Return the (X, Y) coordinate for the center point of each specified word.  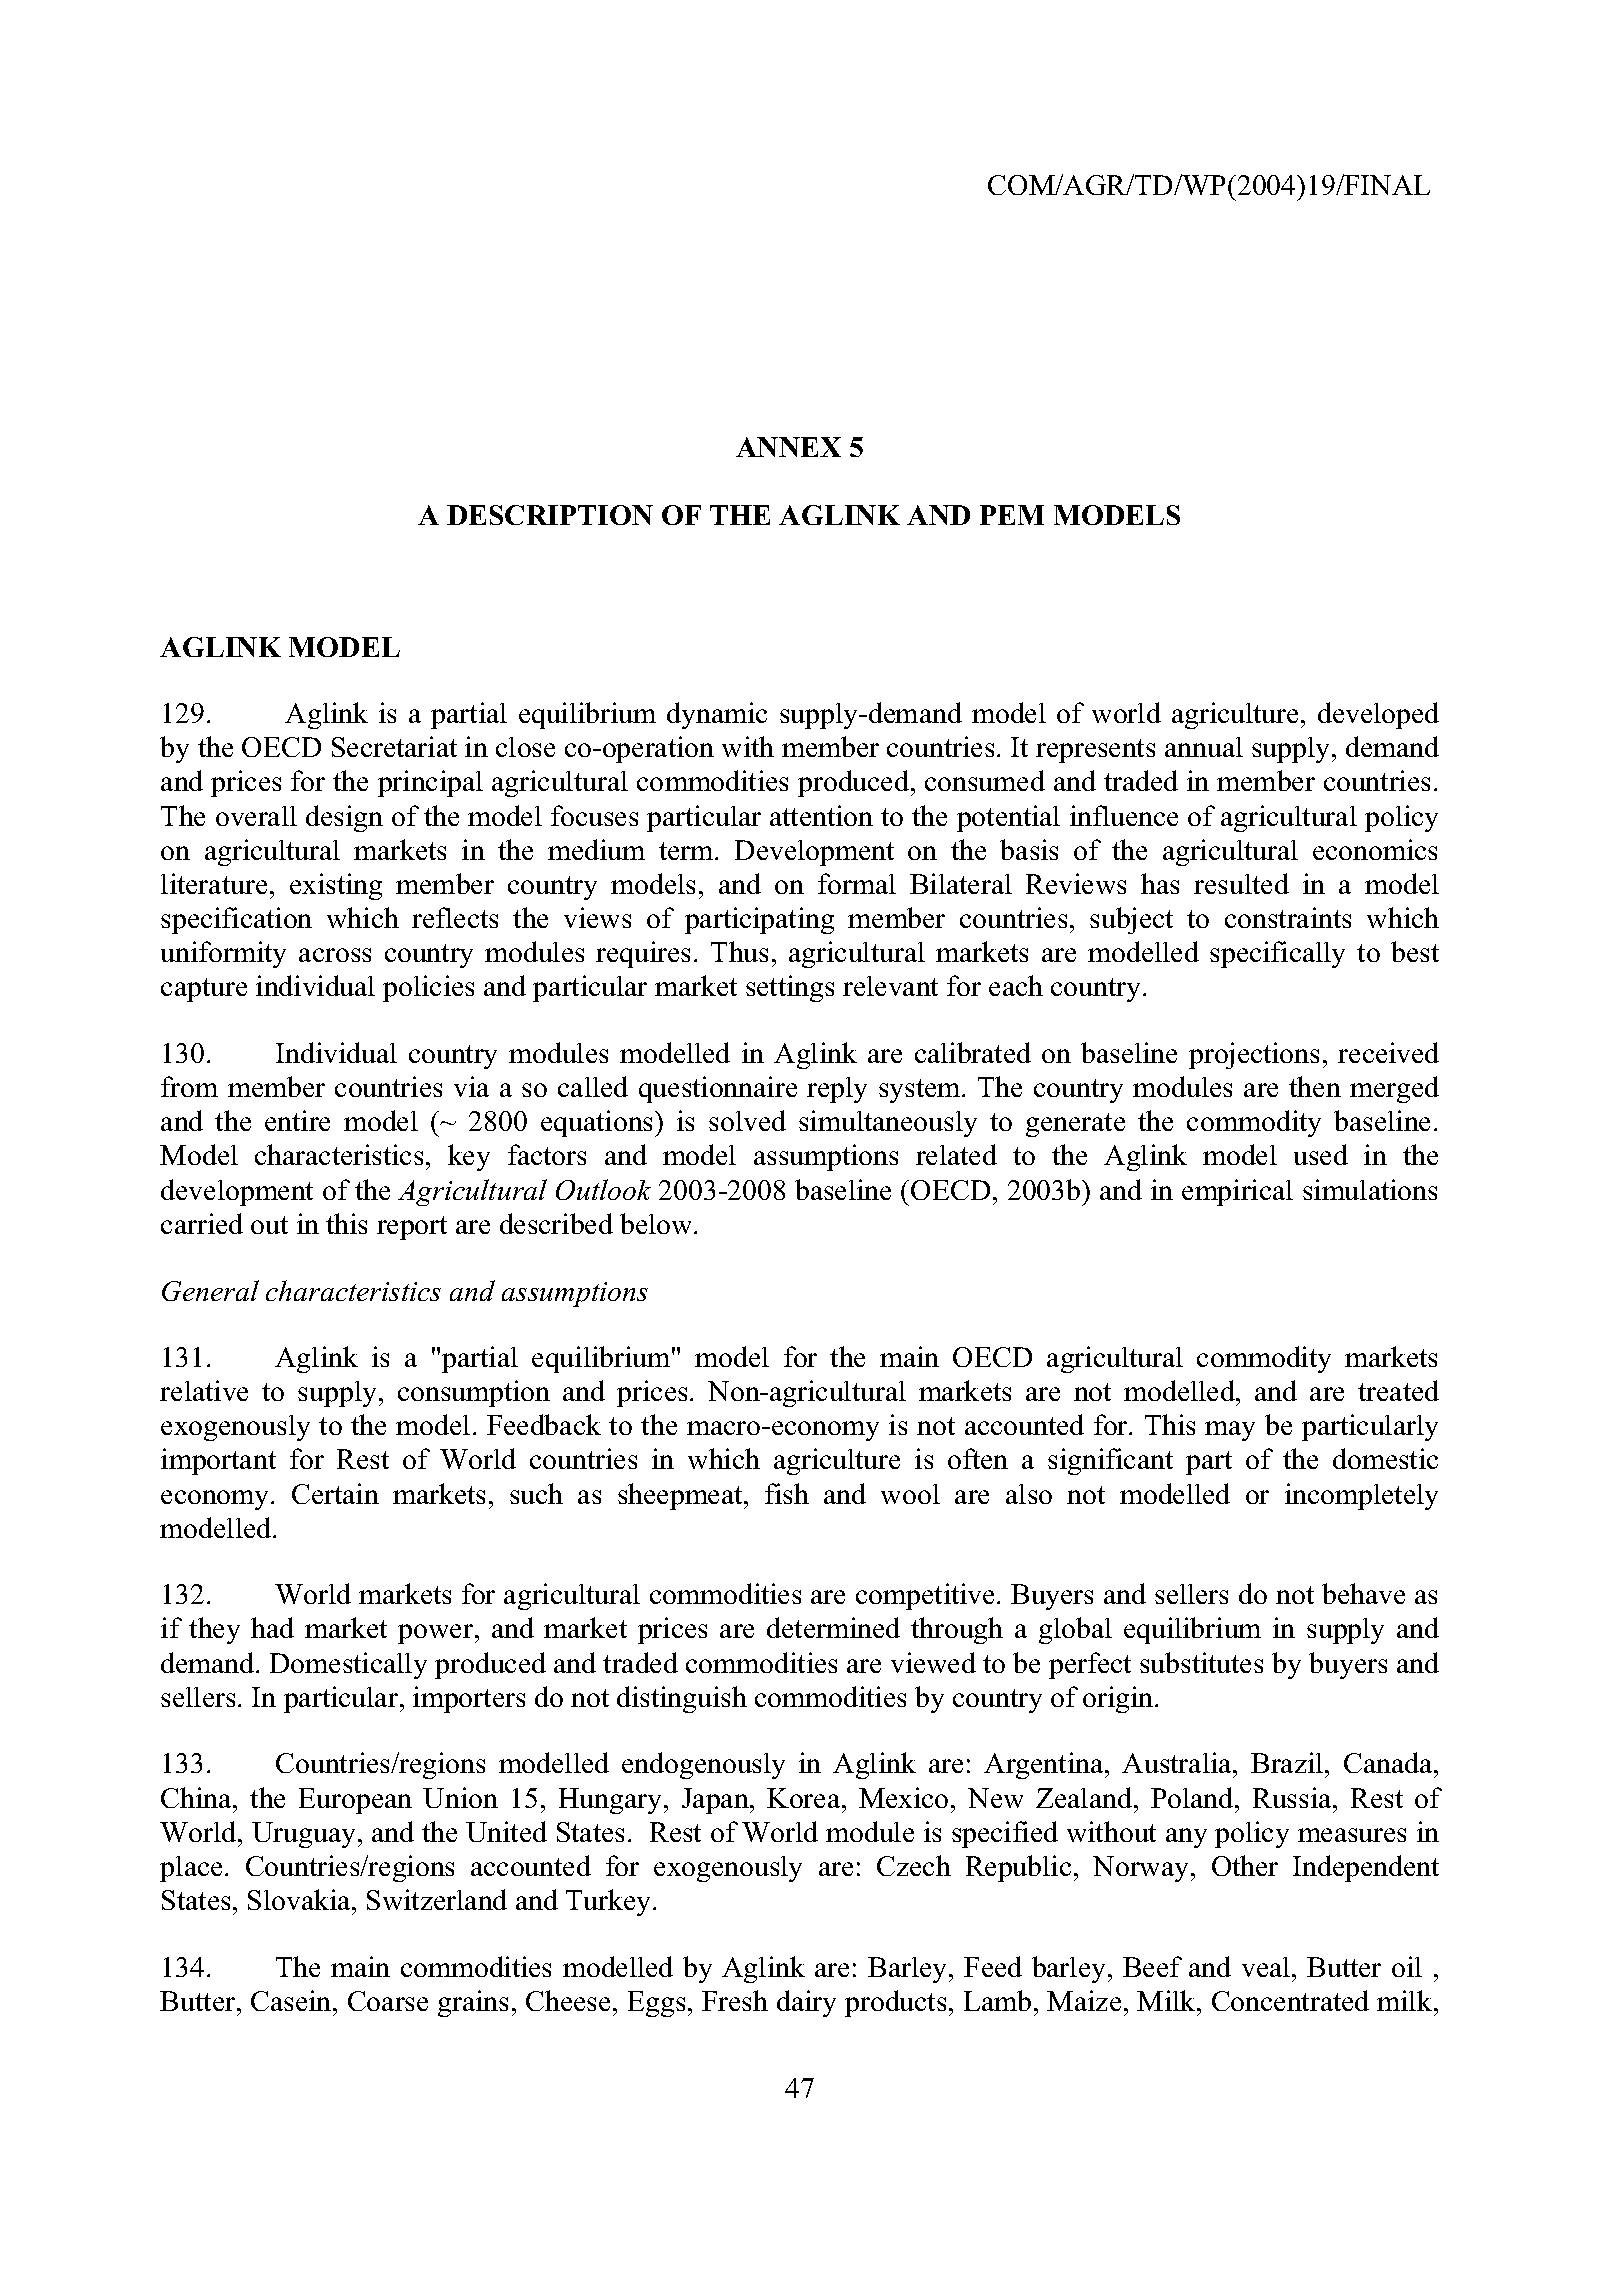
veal (1266, 1967)
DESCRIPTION (550, 515)
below (657, 1223)
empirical (1237, 1192)
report (412, 1228)
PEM (1012, 515)
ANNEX (788, 447)
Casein (292, 2000)
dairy (806, 2003)
